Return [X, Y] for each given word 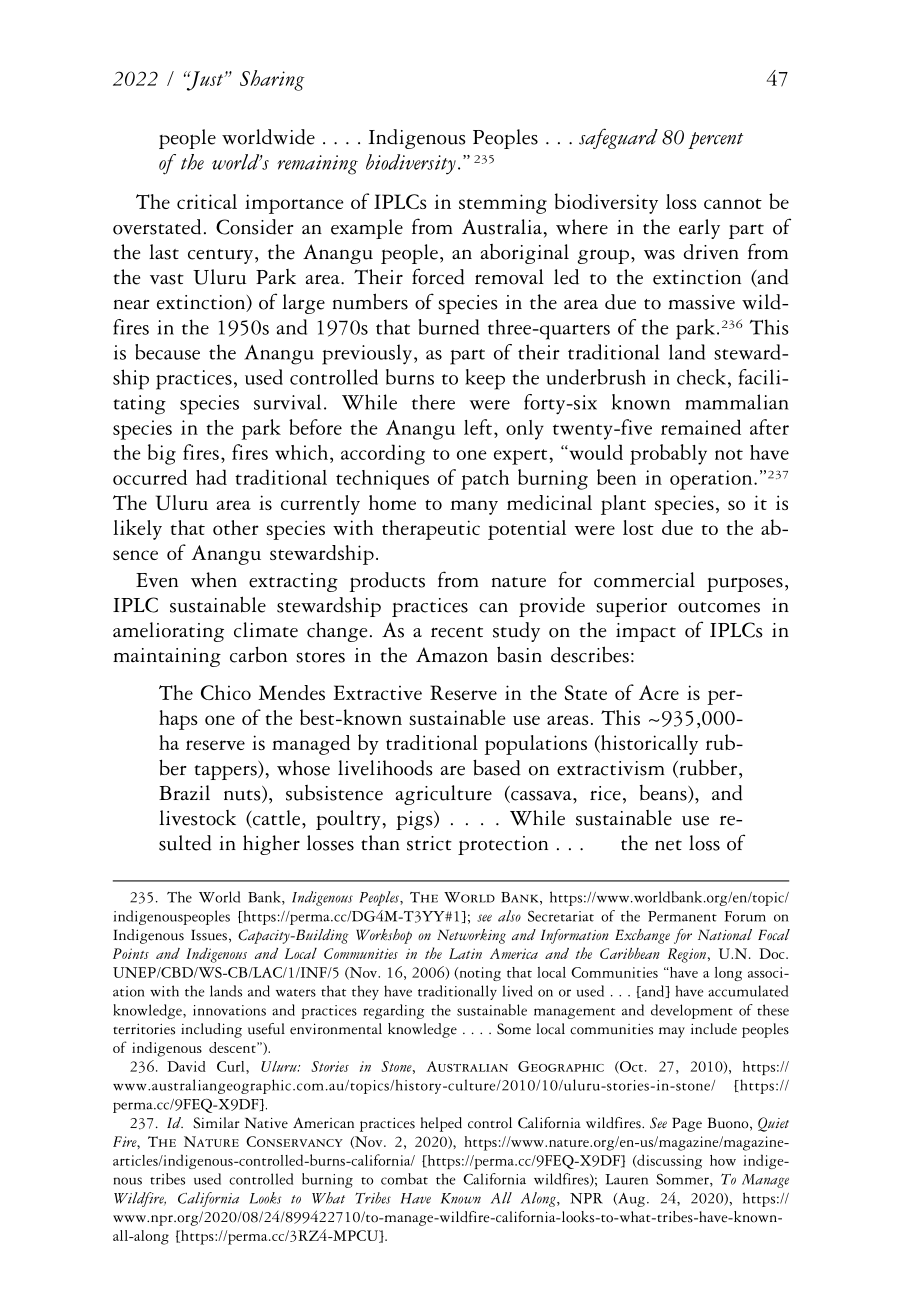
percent [715, 140]
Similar [216, 1123]
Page [687, 1124]
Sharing [272, 80]
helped [441, 1124]
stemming [503, 204]
